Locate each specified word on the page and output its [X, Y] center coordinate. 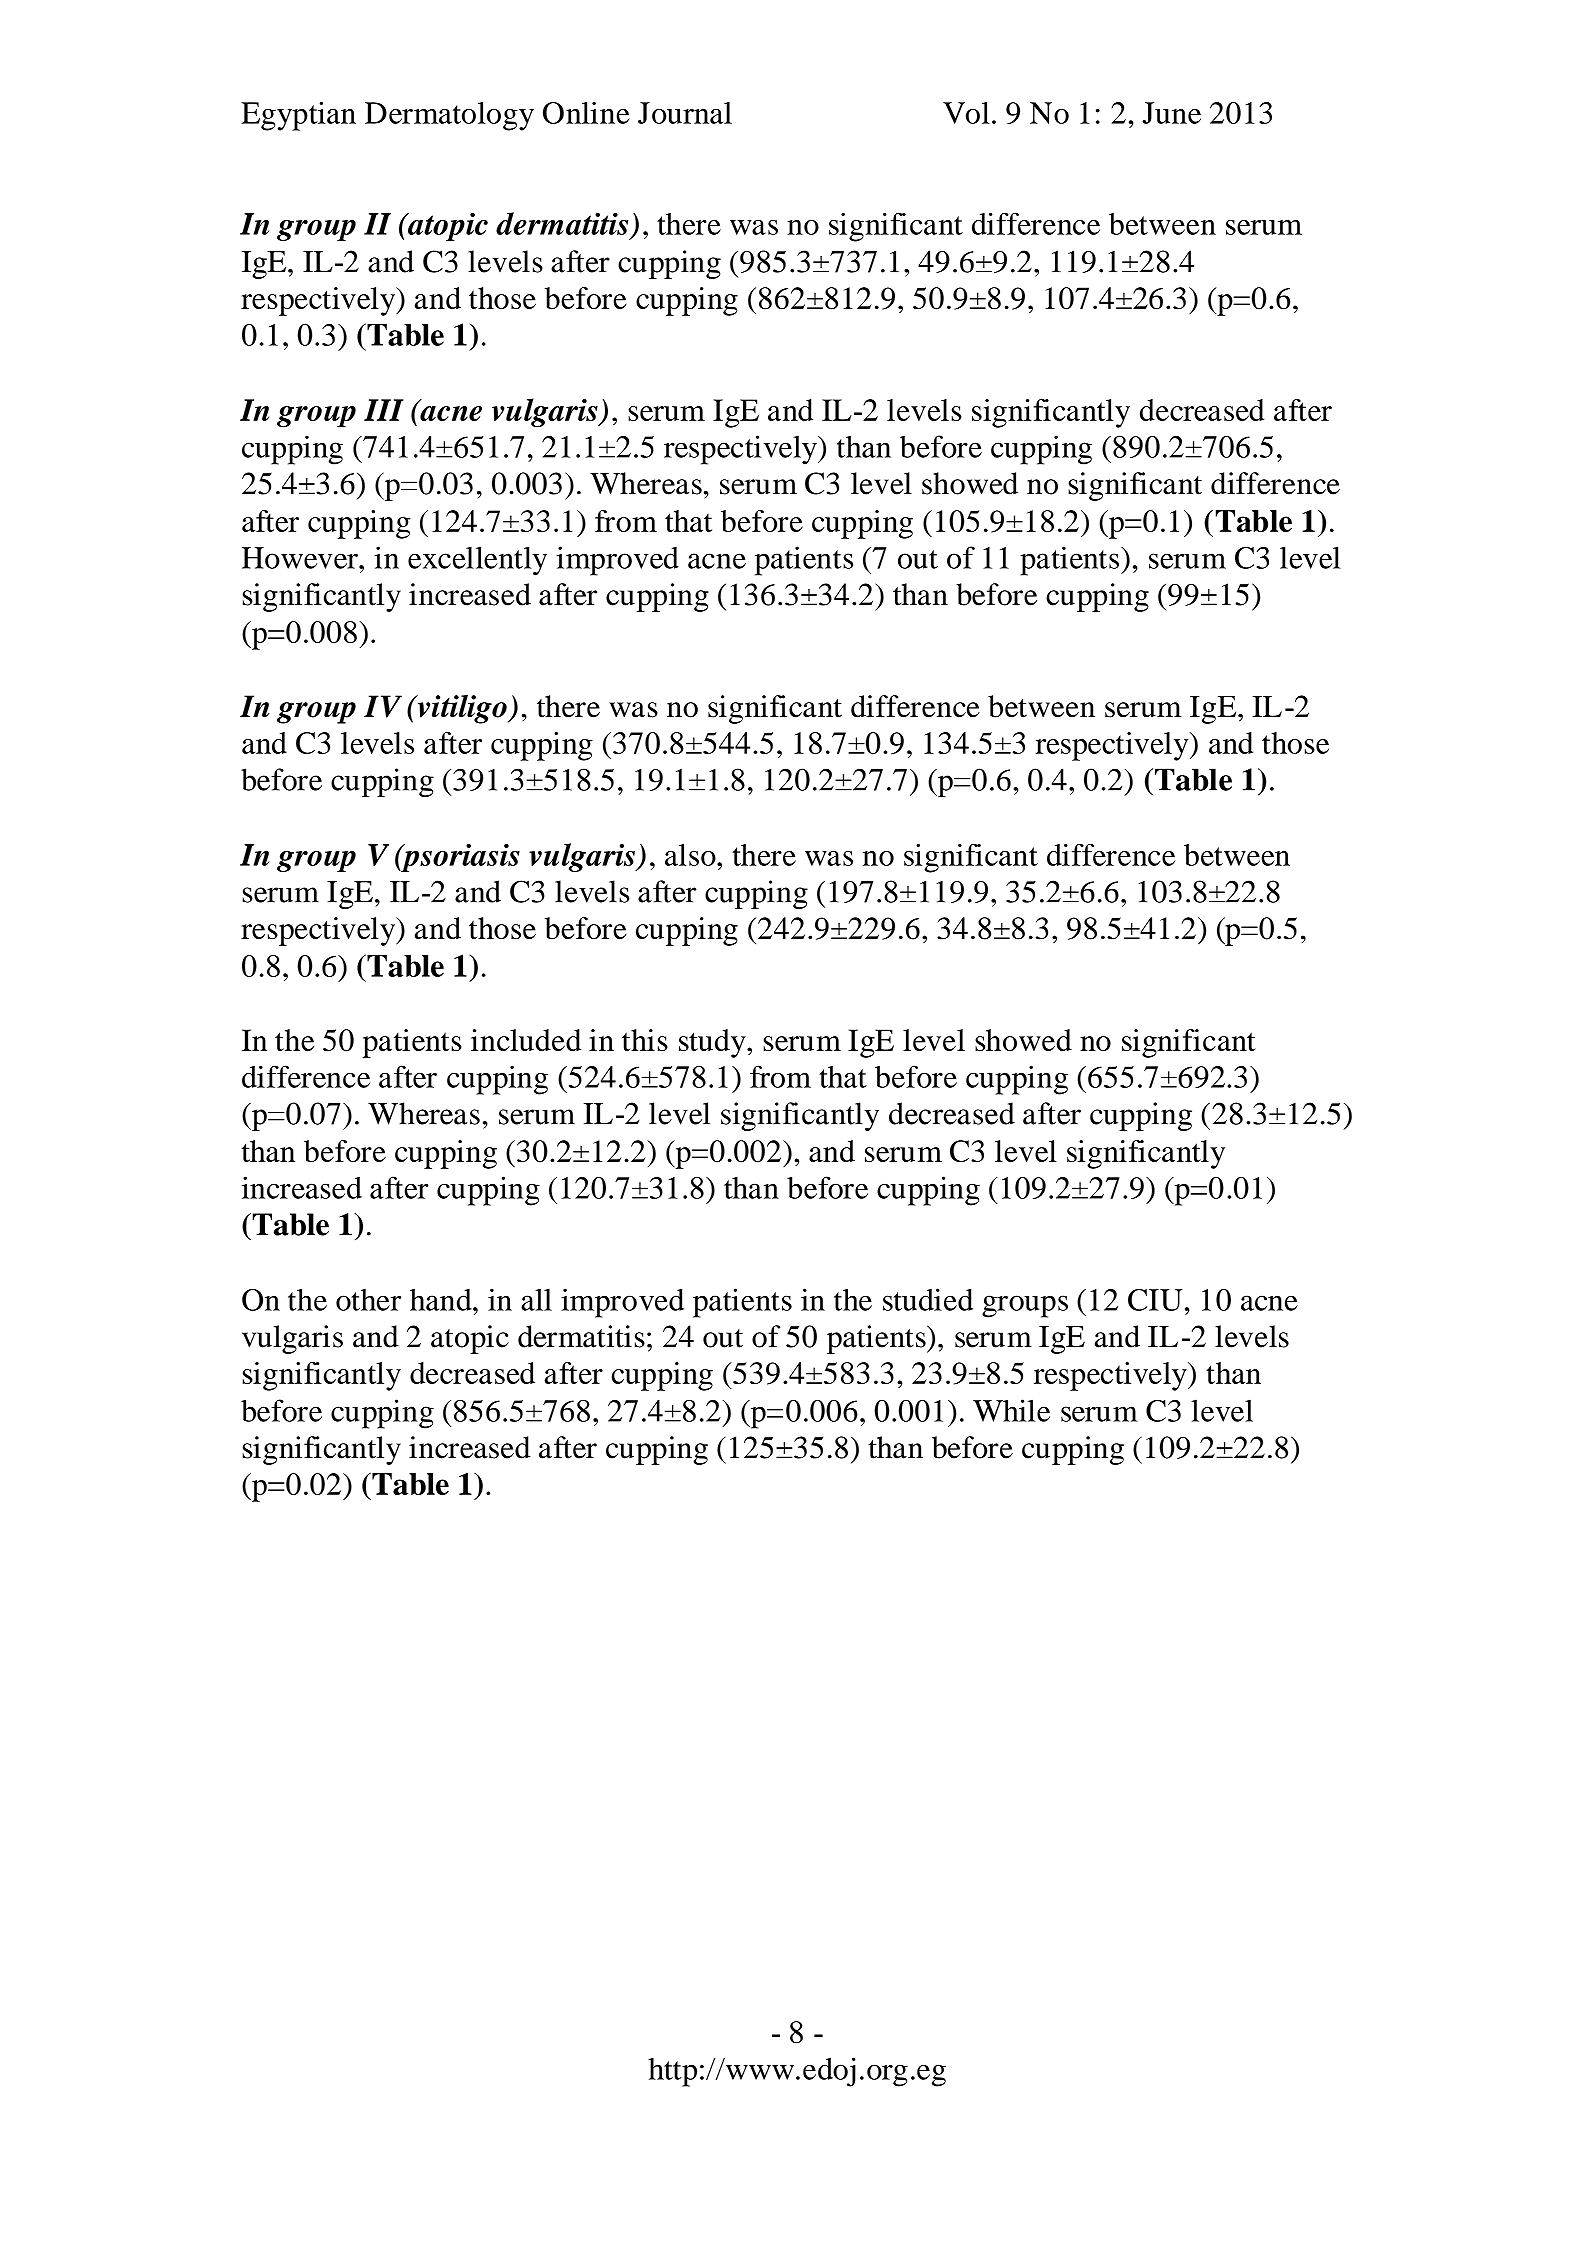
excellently [477, 561]
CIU [1155, 1300]
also [691, 855]
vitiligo [462, 709]
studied [928, 1299]
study [713, 1043]
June [1172, 113]
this [645, 1040]
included [526, 1040]
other [368, 1300]
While [1011, 1410]
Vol [966, 113]
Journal [685, 113]
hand [442, 1299]
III [383, 410]
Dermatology [449, 116]
